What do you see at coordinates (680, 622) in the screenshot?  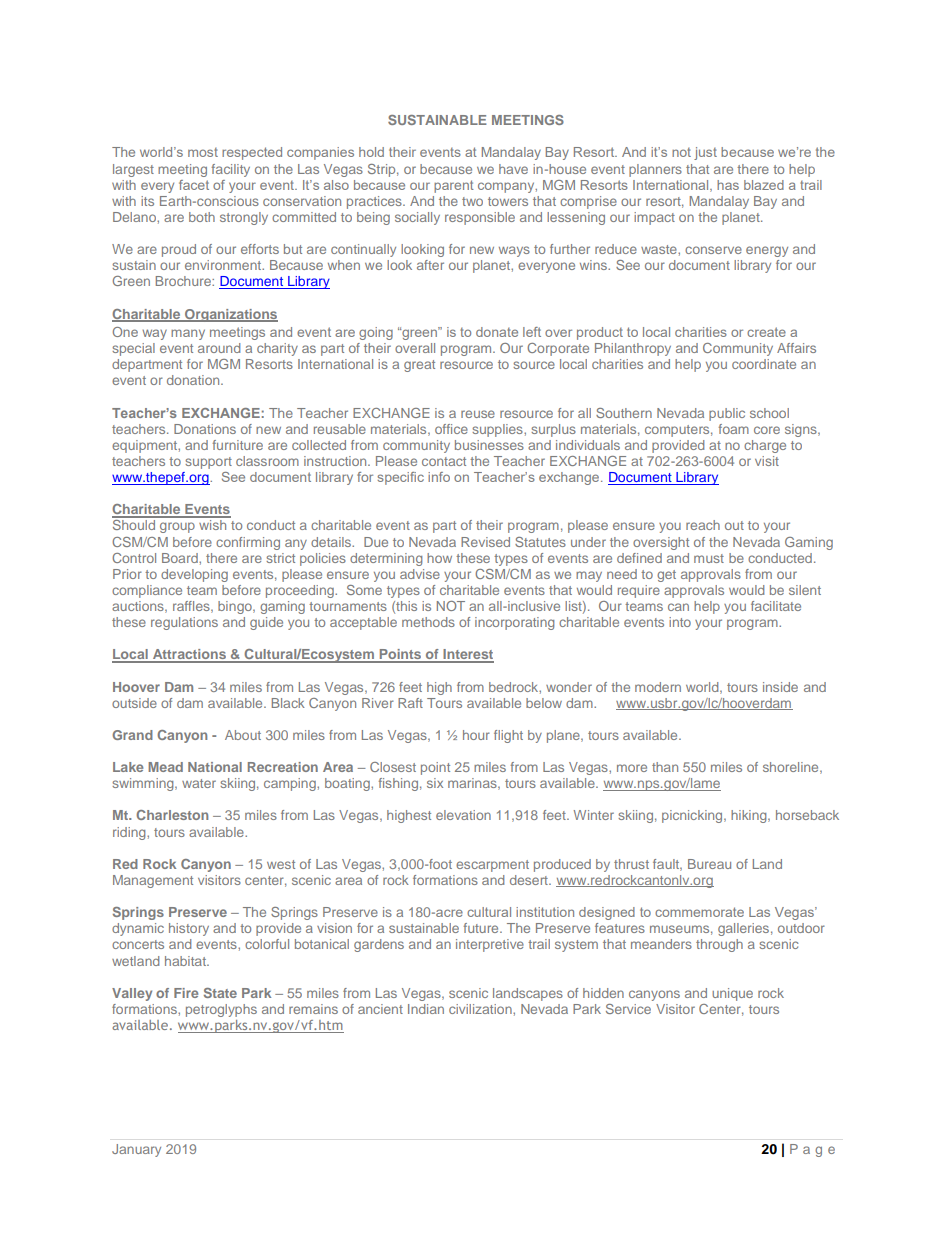 I see `into` at bounding box center [680, 622].
